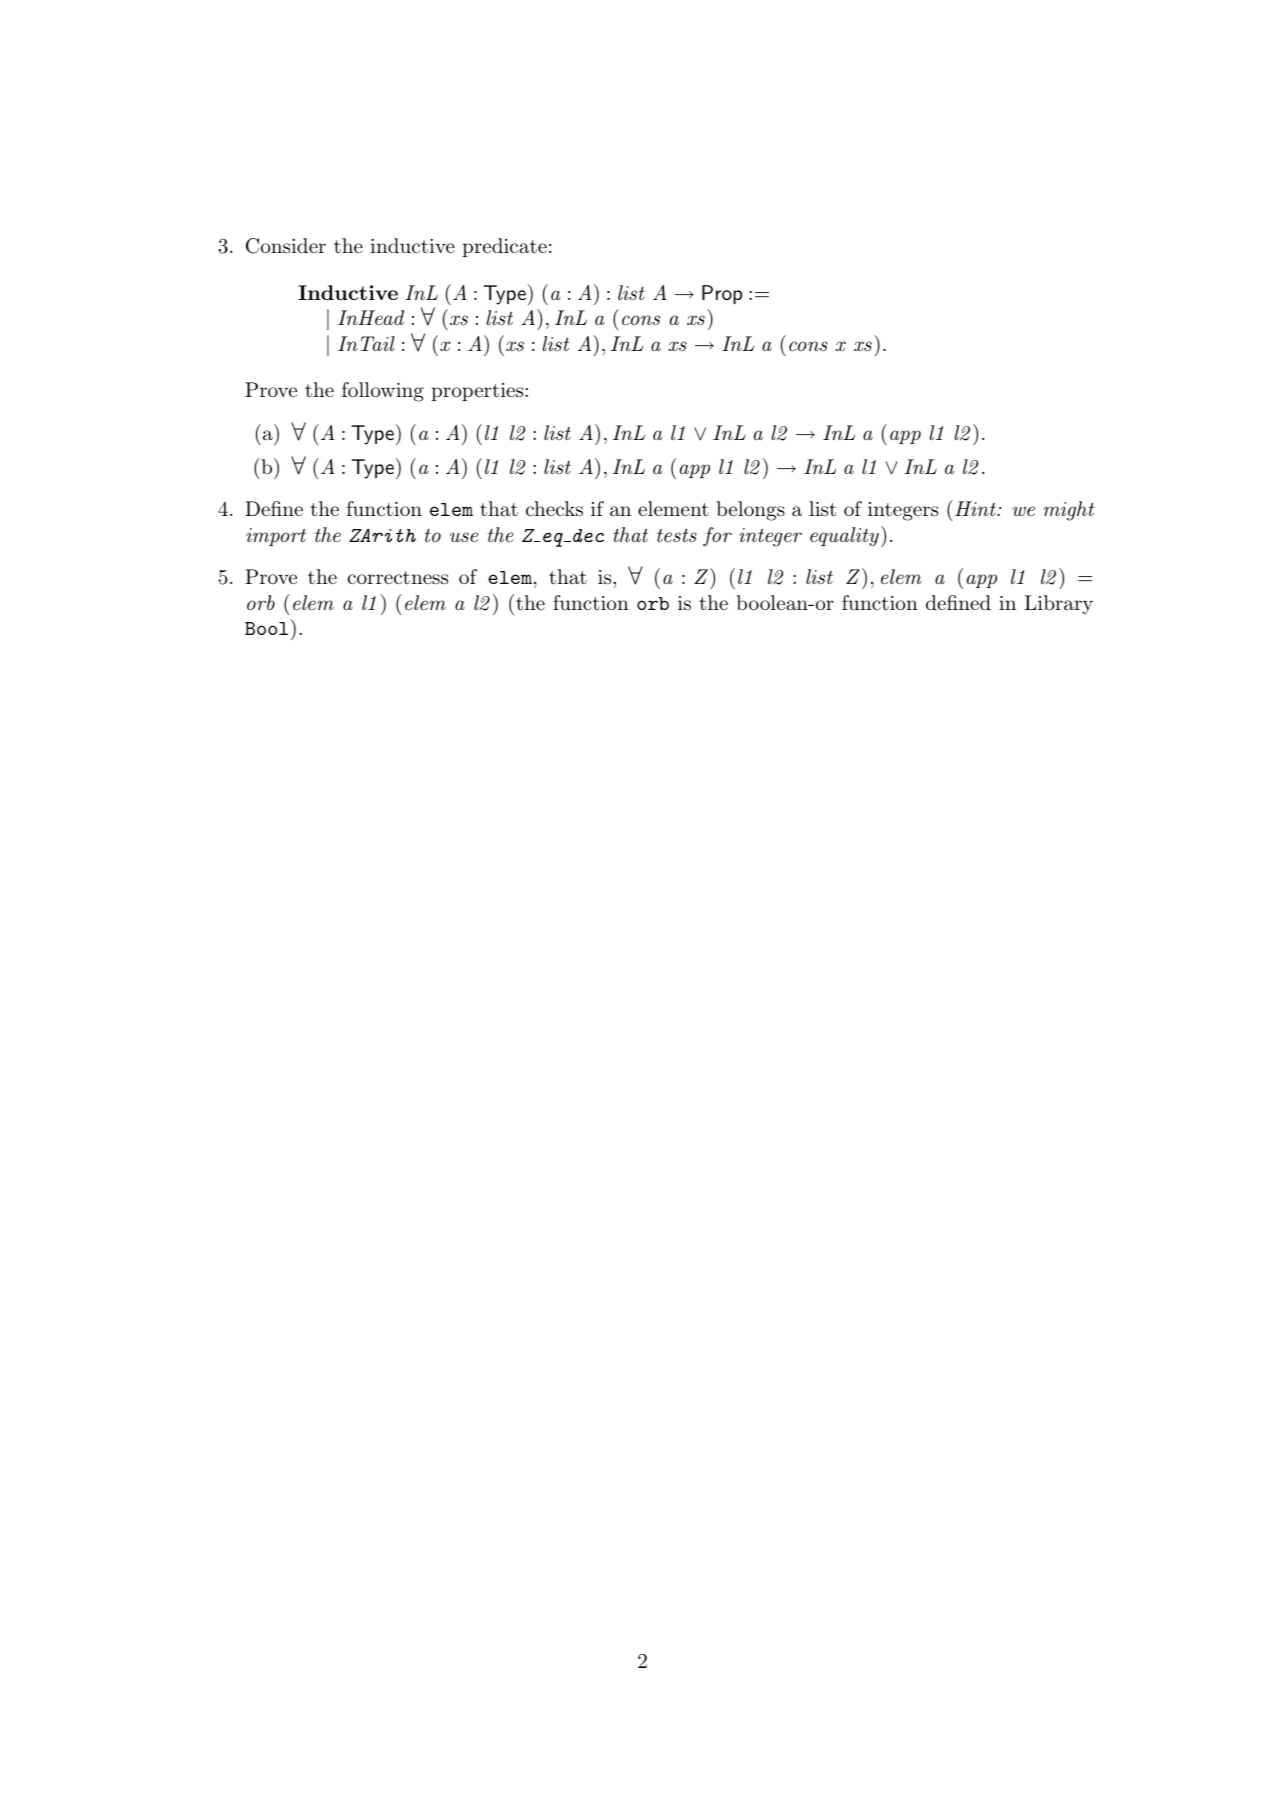  I want to click on checks, so click(554, 509).
